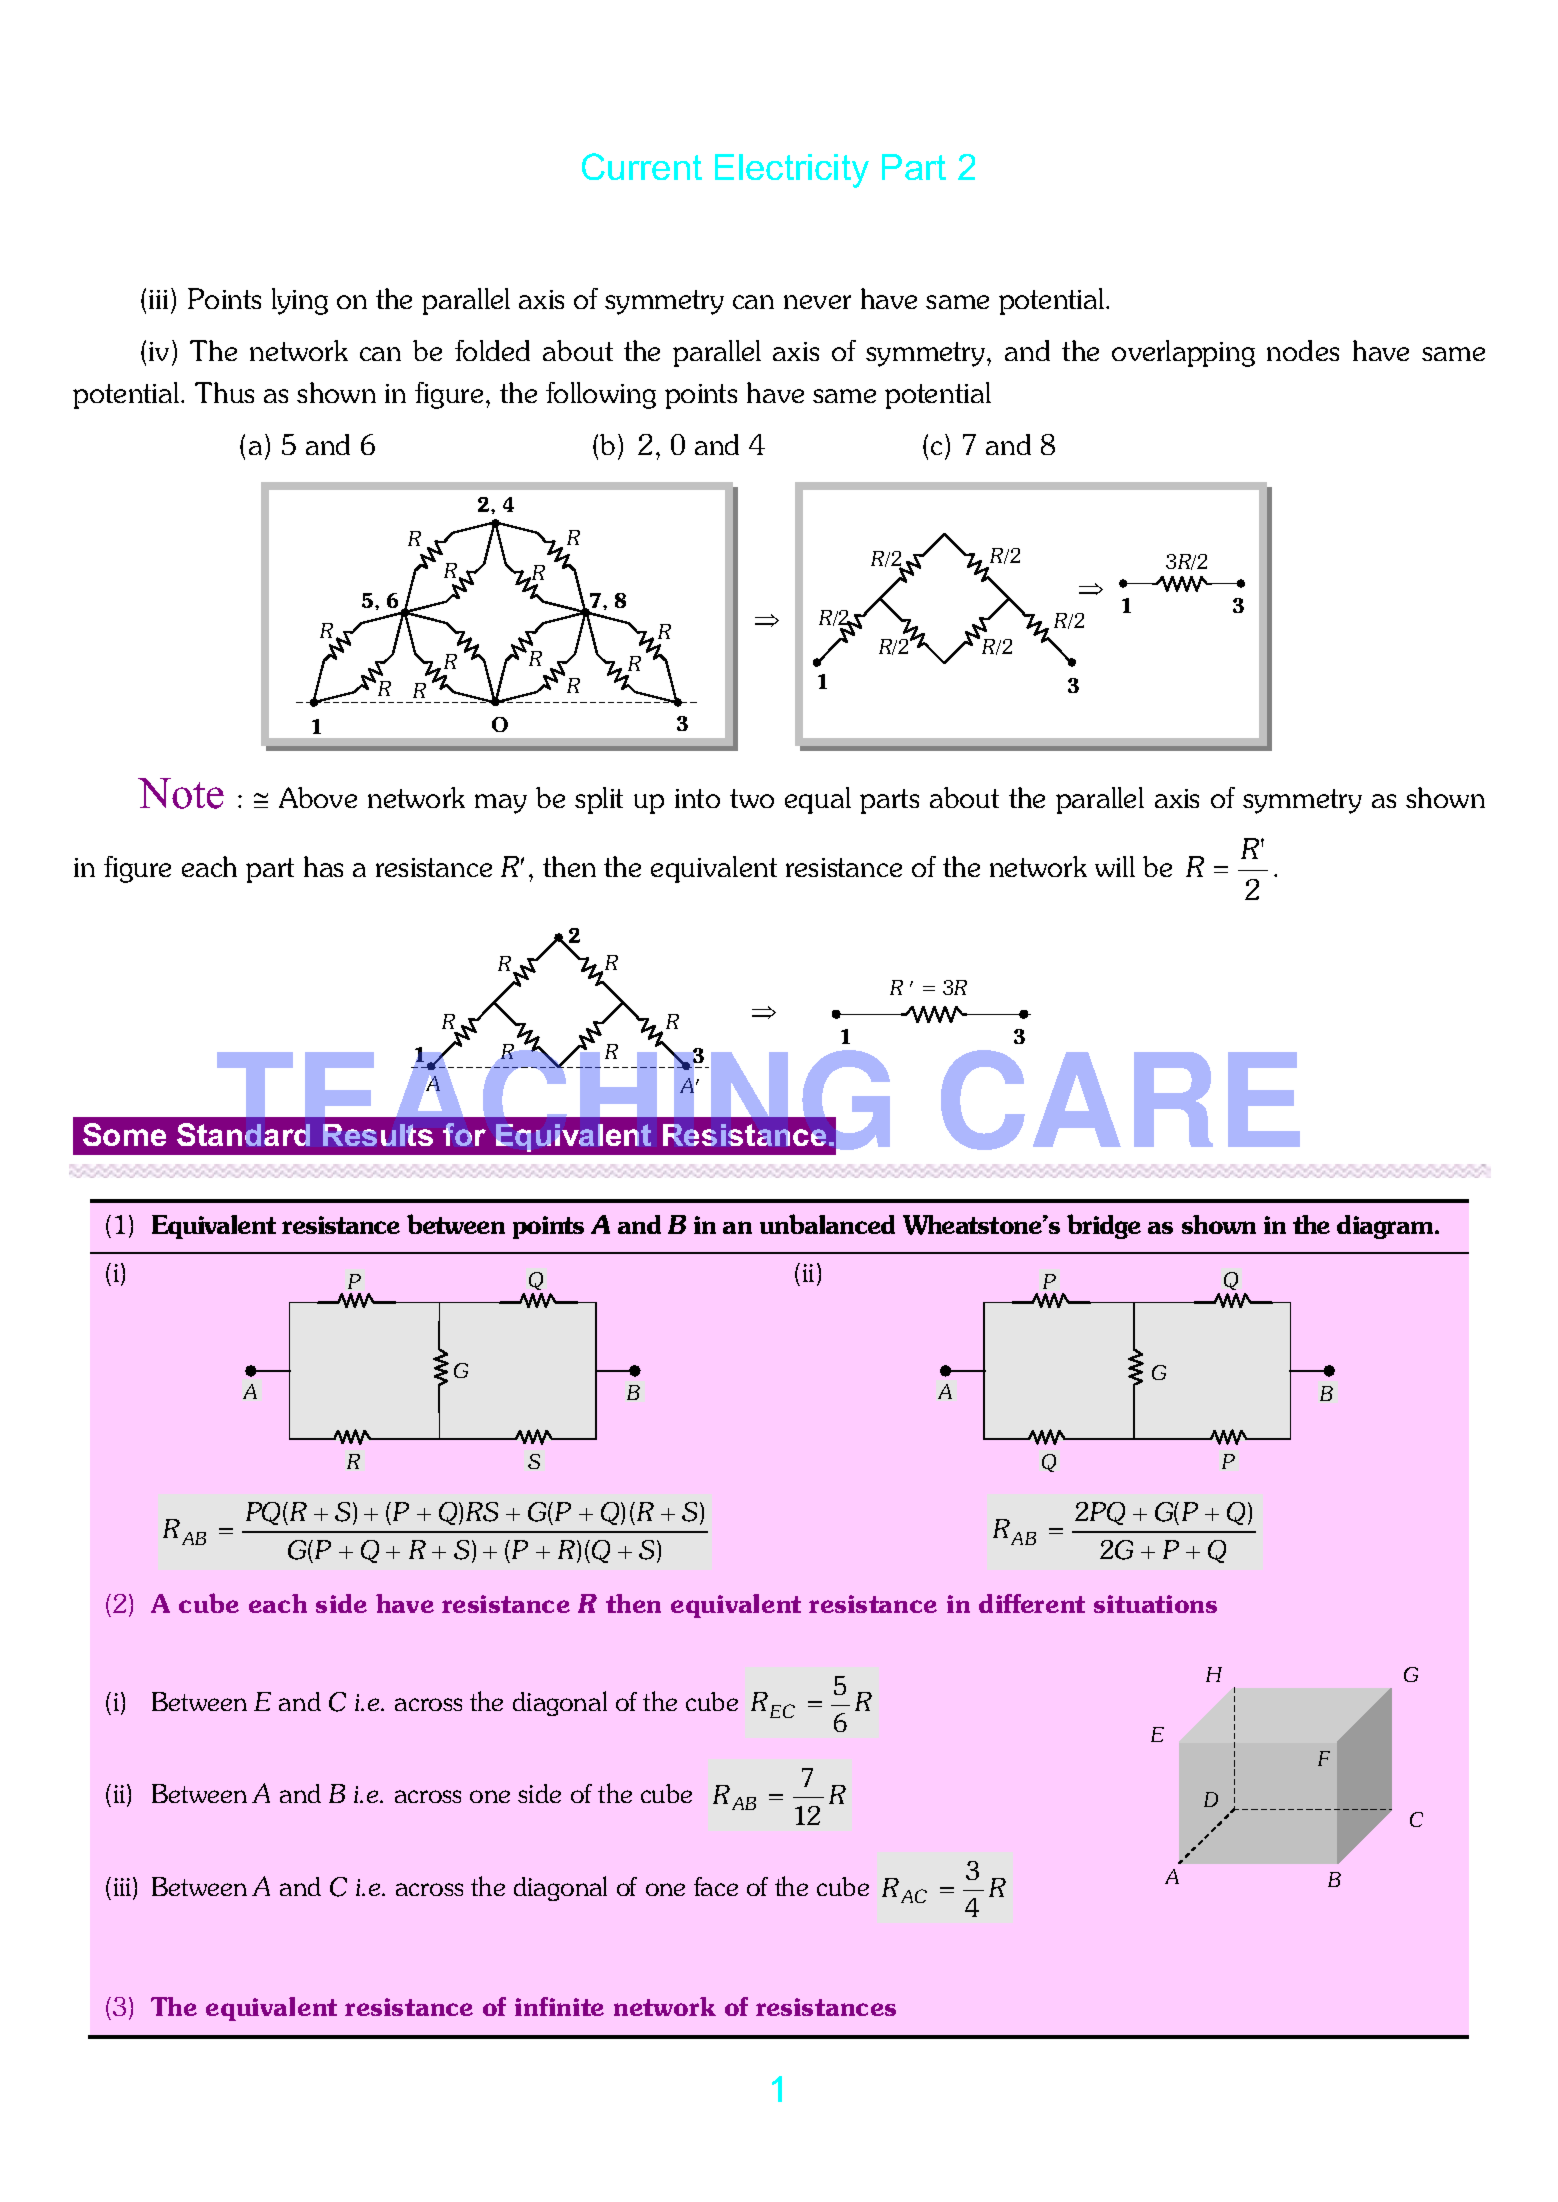 Image resolution: width=1558 pixels, height=2202 pixels. I want to click on overlapping, so click(1183, 353).
